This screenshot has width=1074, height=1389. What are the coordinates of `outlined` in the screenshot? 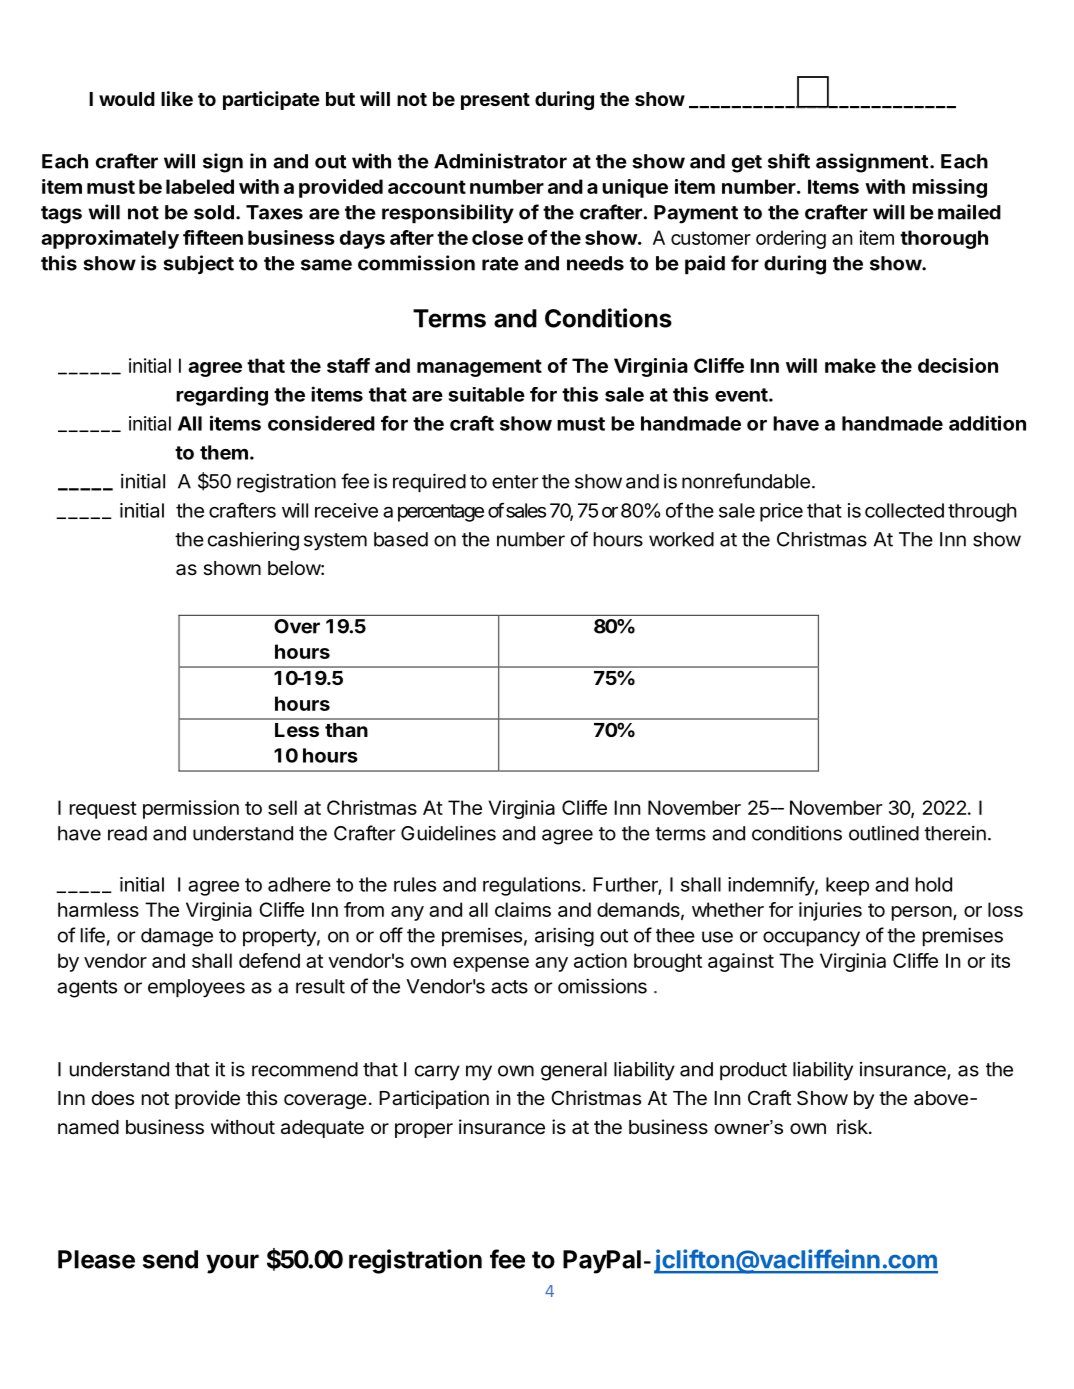 It's located at (884, 833).
